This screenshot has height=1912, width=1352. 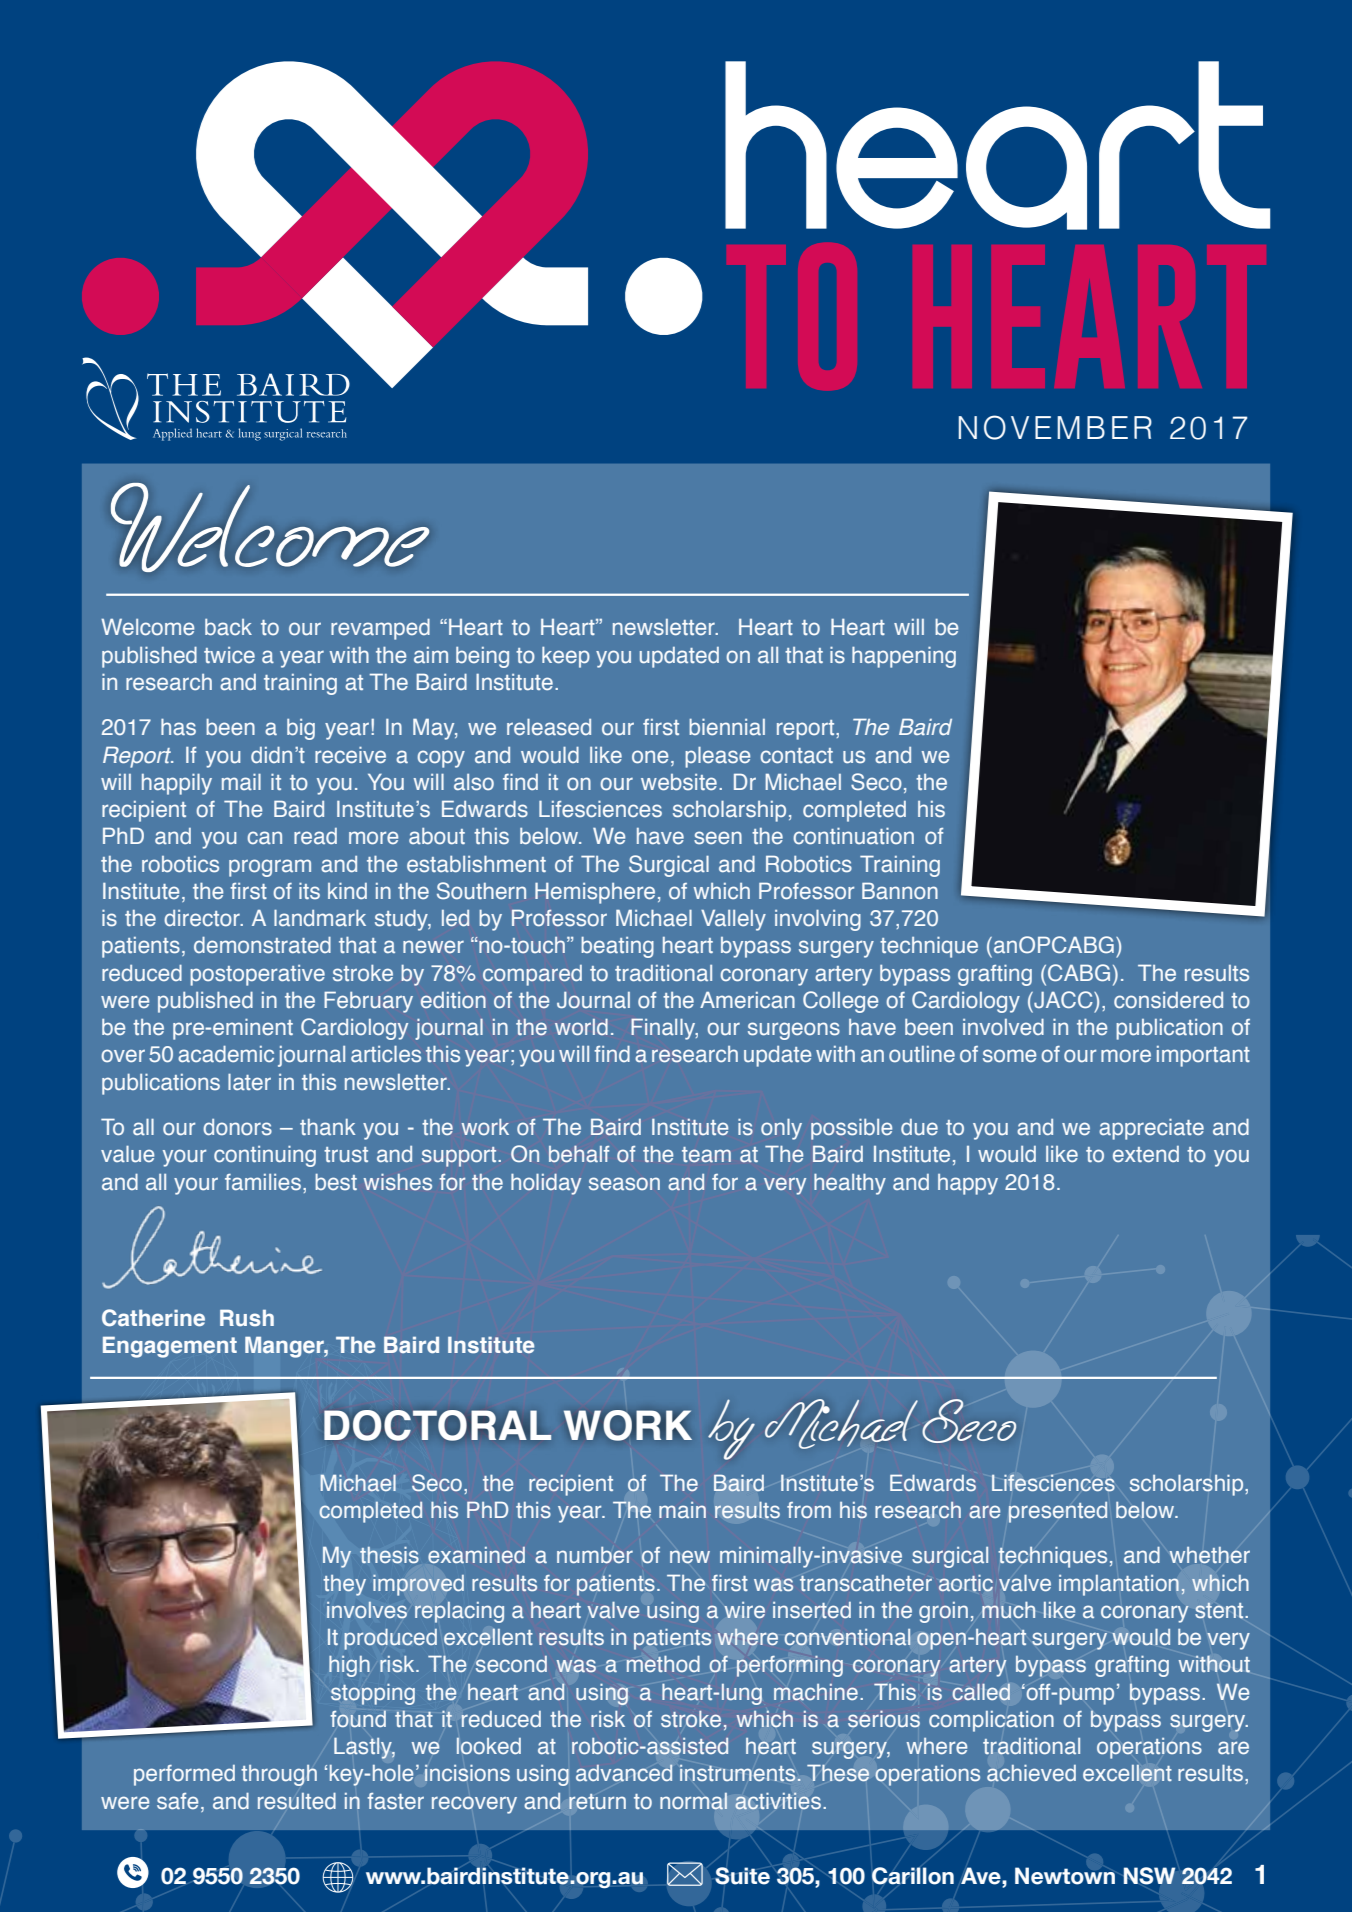 I want to click on happy, so click(x=968, y=1184).
